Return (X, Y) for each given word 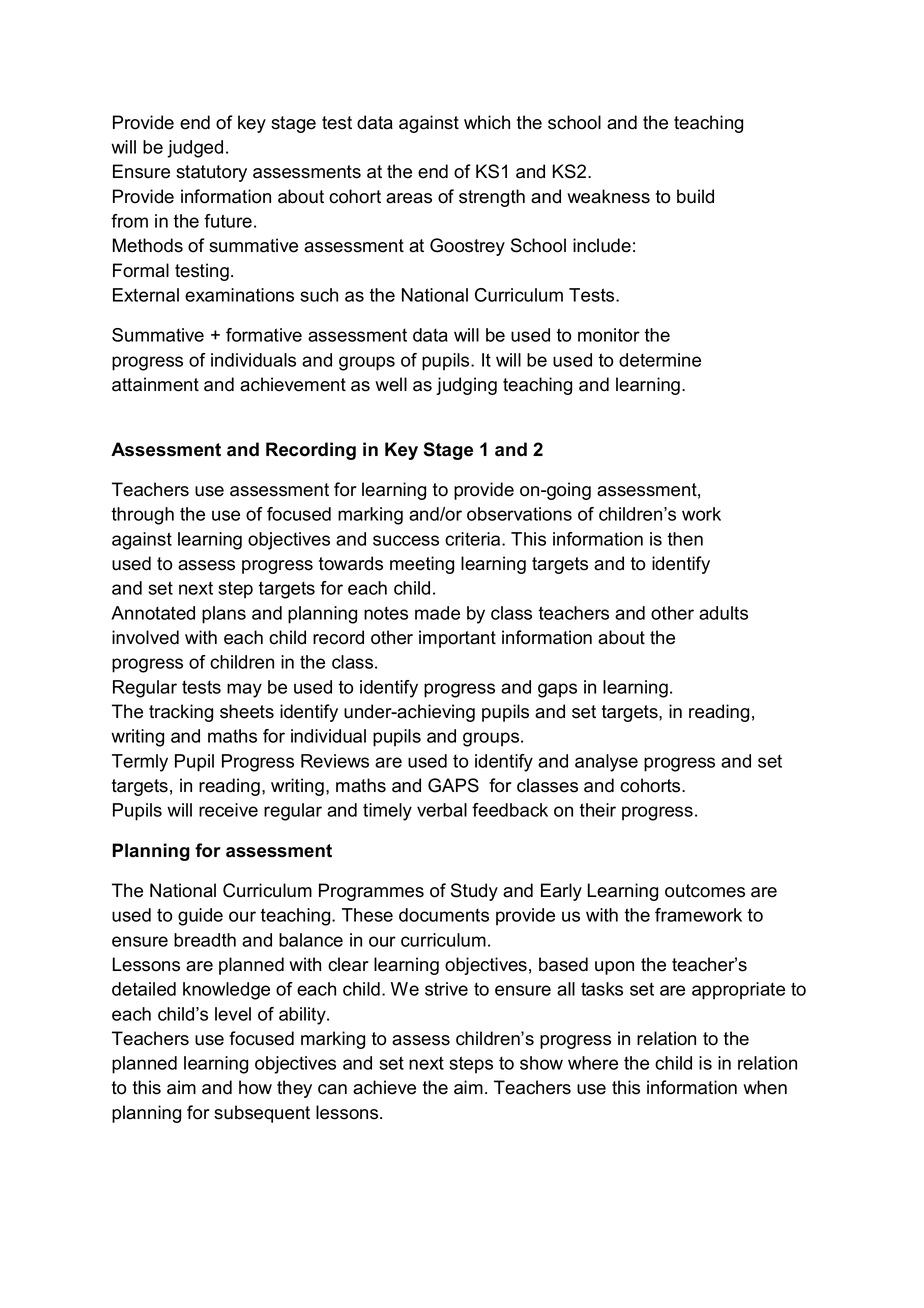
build (695, 196)
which (487, 122)
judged (195, 149)
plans (224, 615)
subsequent (262, 1114)
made (437, 613)
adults (723, 613)
